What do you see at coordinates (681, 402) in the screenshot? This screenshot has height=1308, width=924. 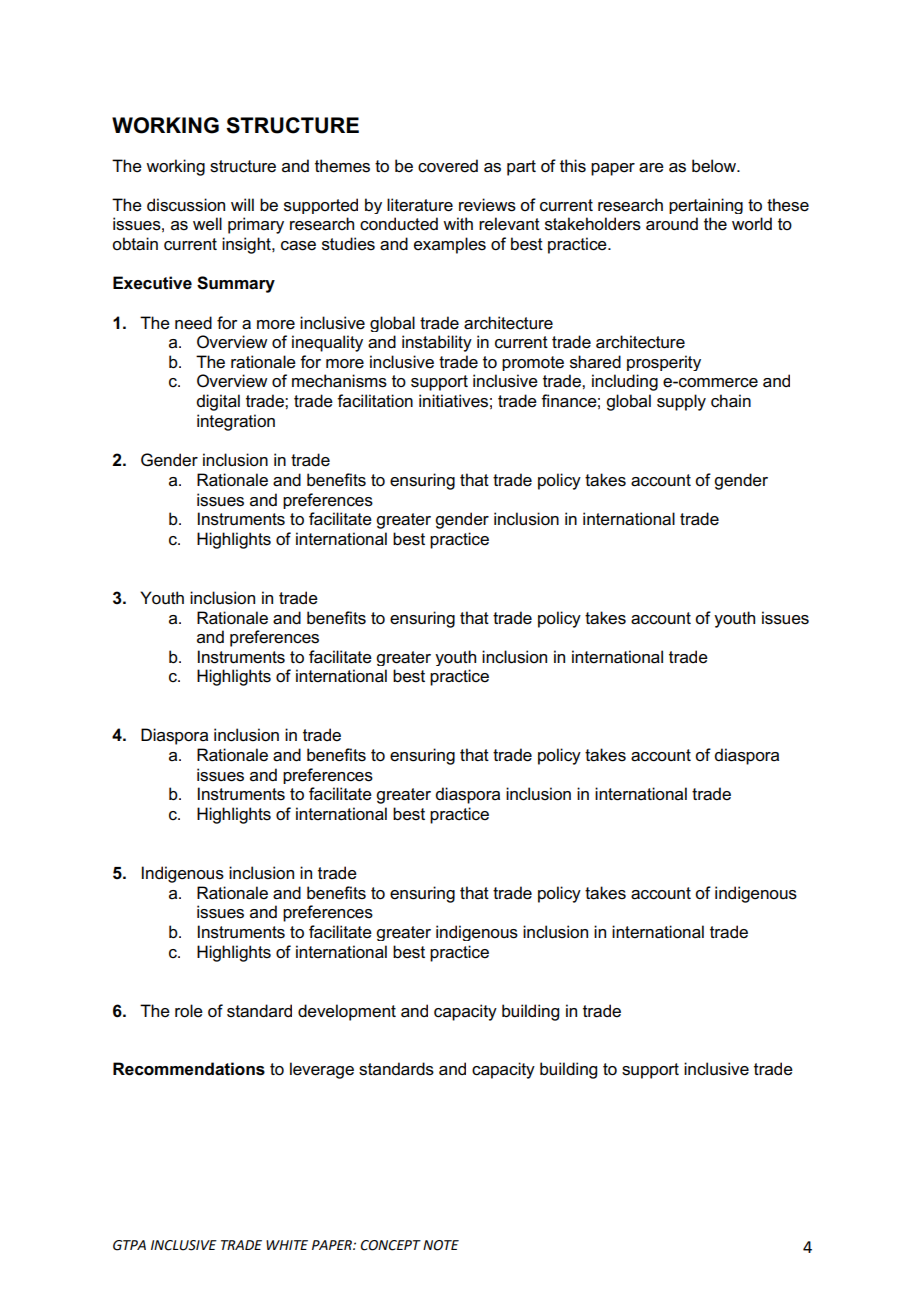 I see `supply` at bounding box center [681, 402].
